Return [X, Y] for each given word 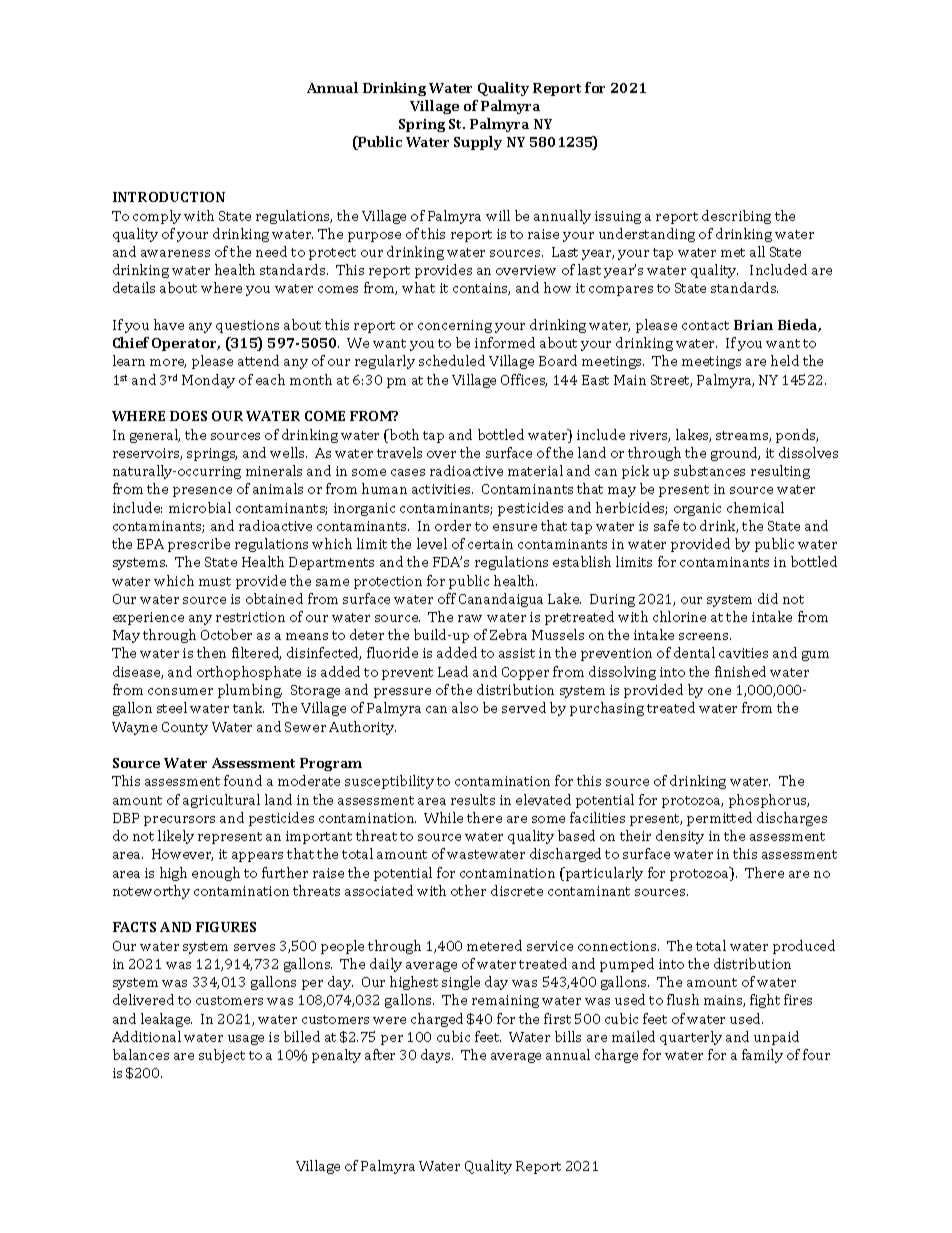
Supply [478, 143]
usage [246, 1040]
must [215, 581]
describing [736, 217]
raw [470, 618]
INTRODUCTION [169, 197]
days [437, 1056]
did [768, 598]
